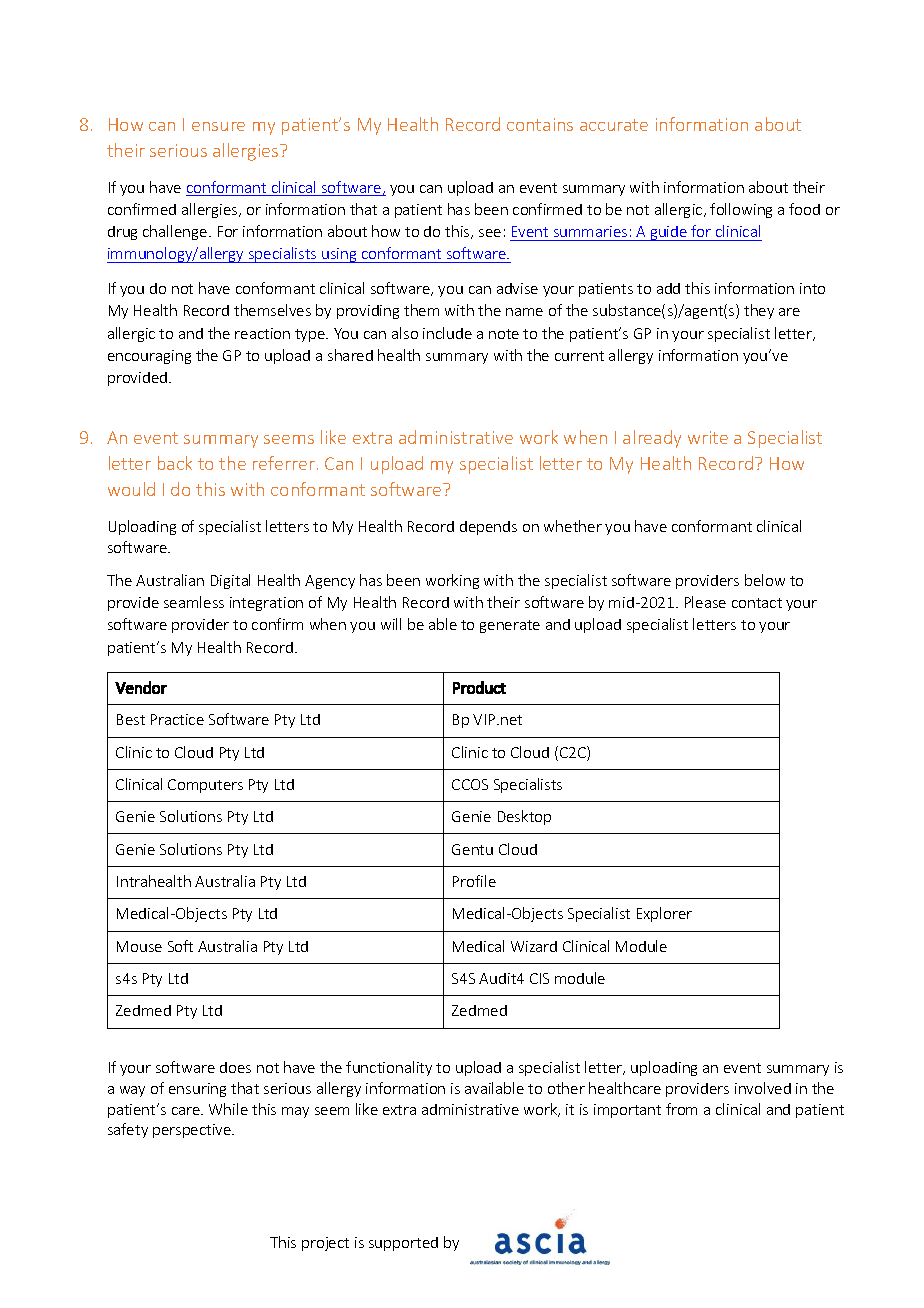 The width and height of the document is (924, 1308). Describe the element at coordinates (765, 580) in the document. I see `below` at that location.
